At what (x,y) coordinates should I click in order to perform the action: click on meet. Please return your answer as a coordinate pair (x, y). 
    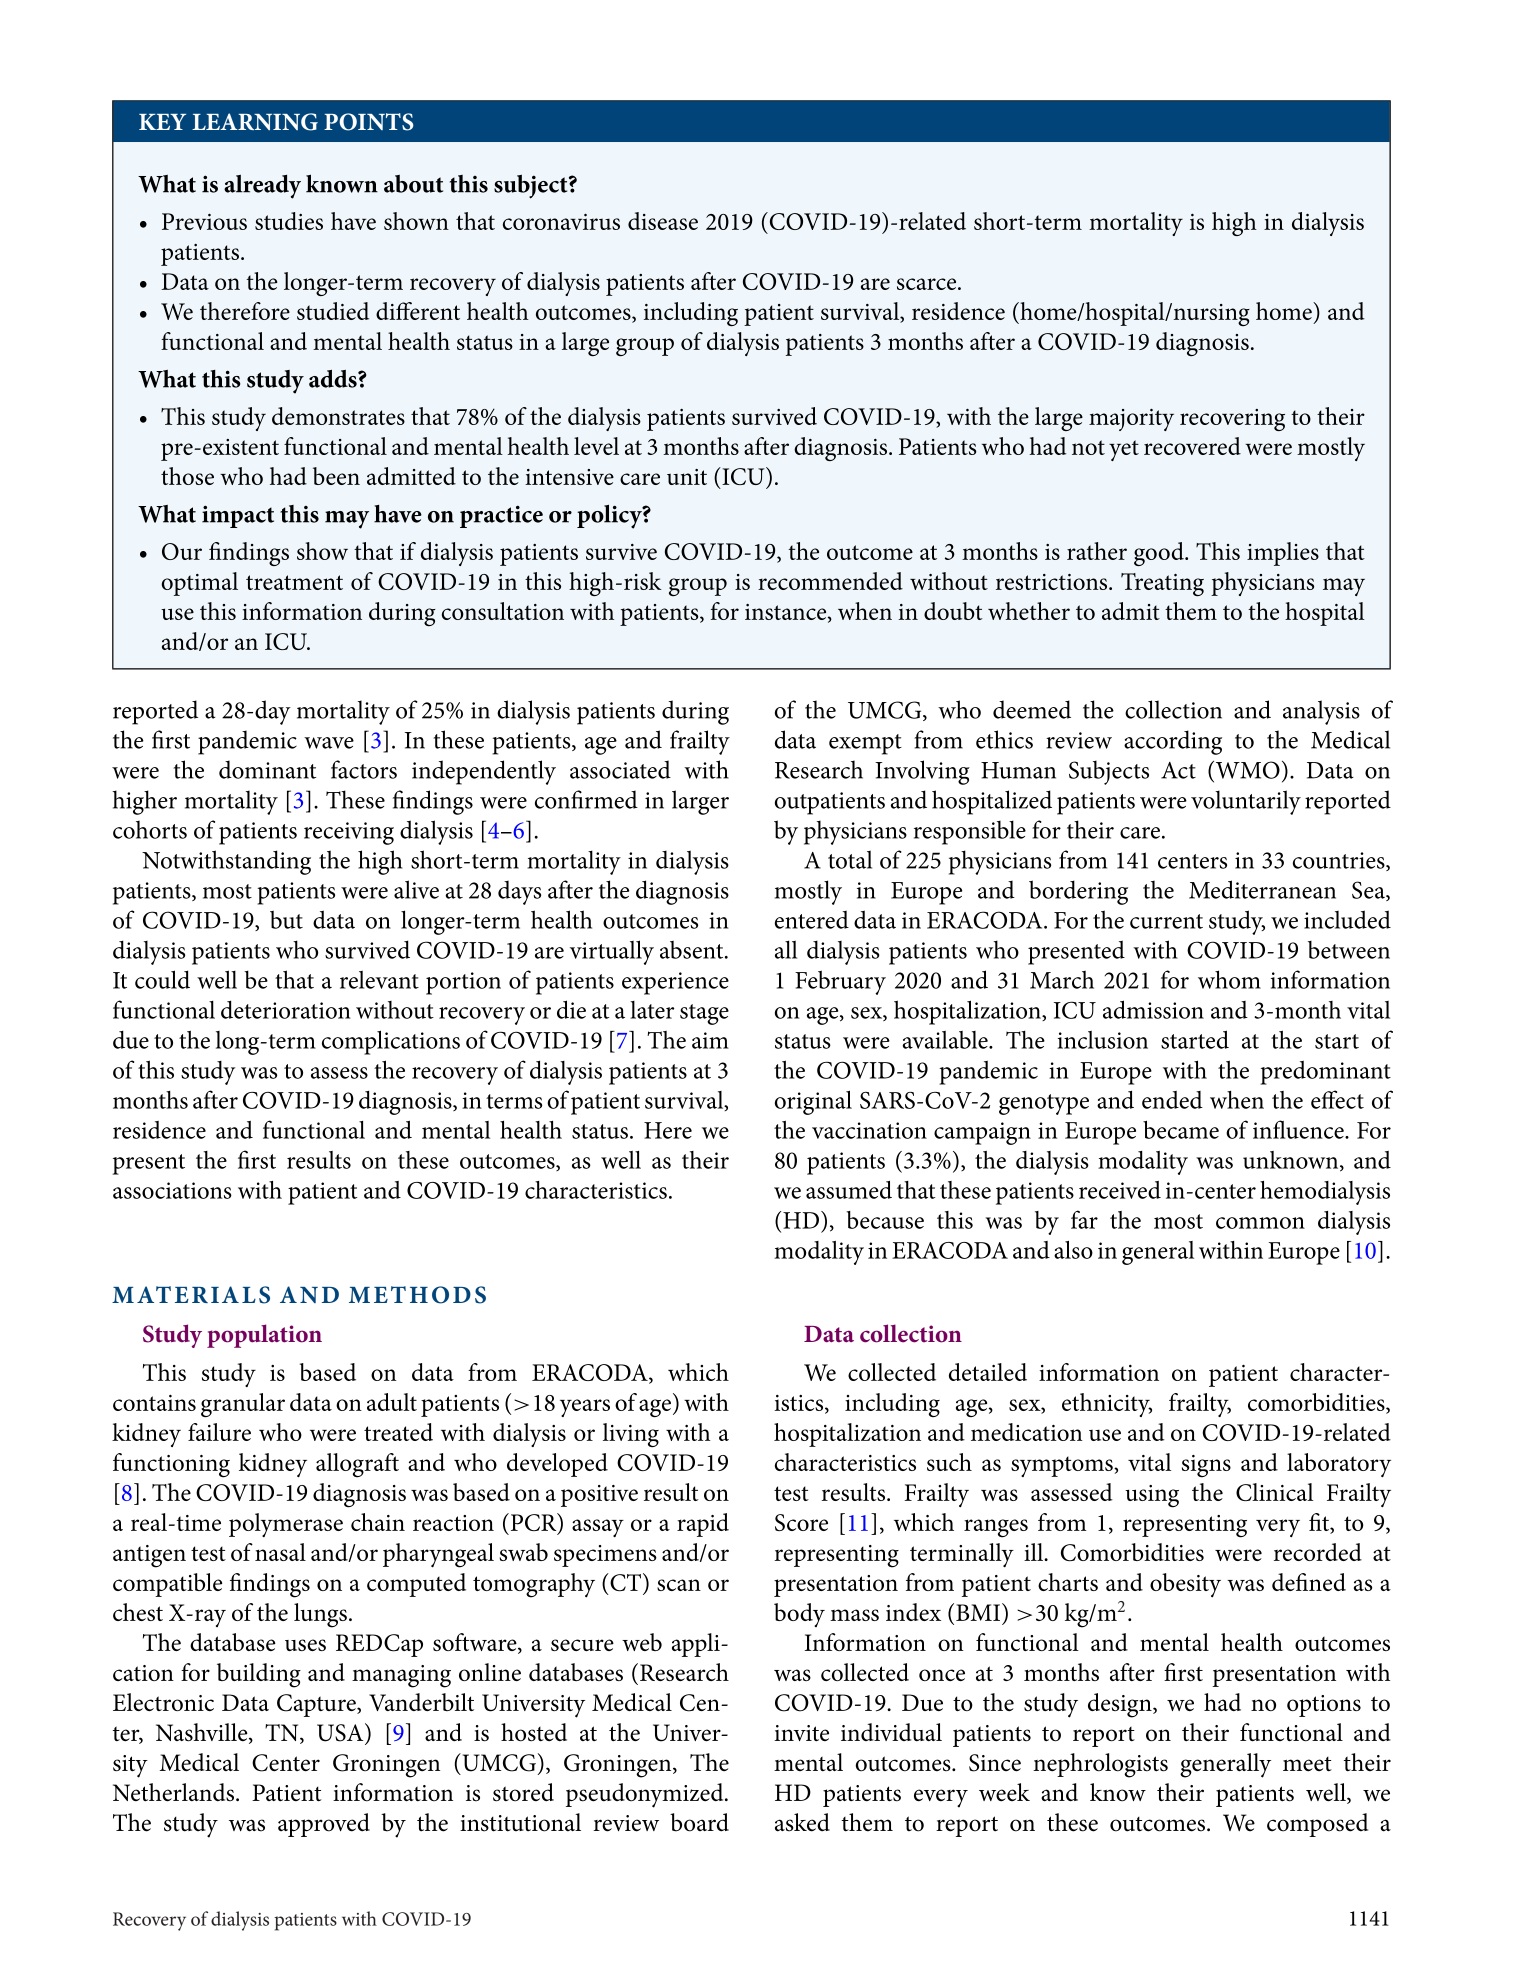
    Looking at the image, I should click on (1307, 1764).
